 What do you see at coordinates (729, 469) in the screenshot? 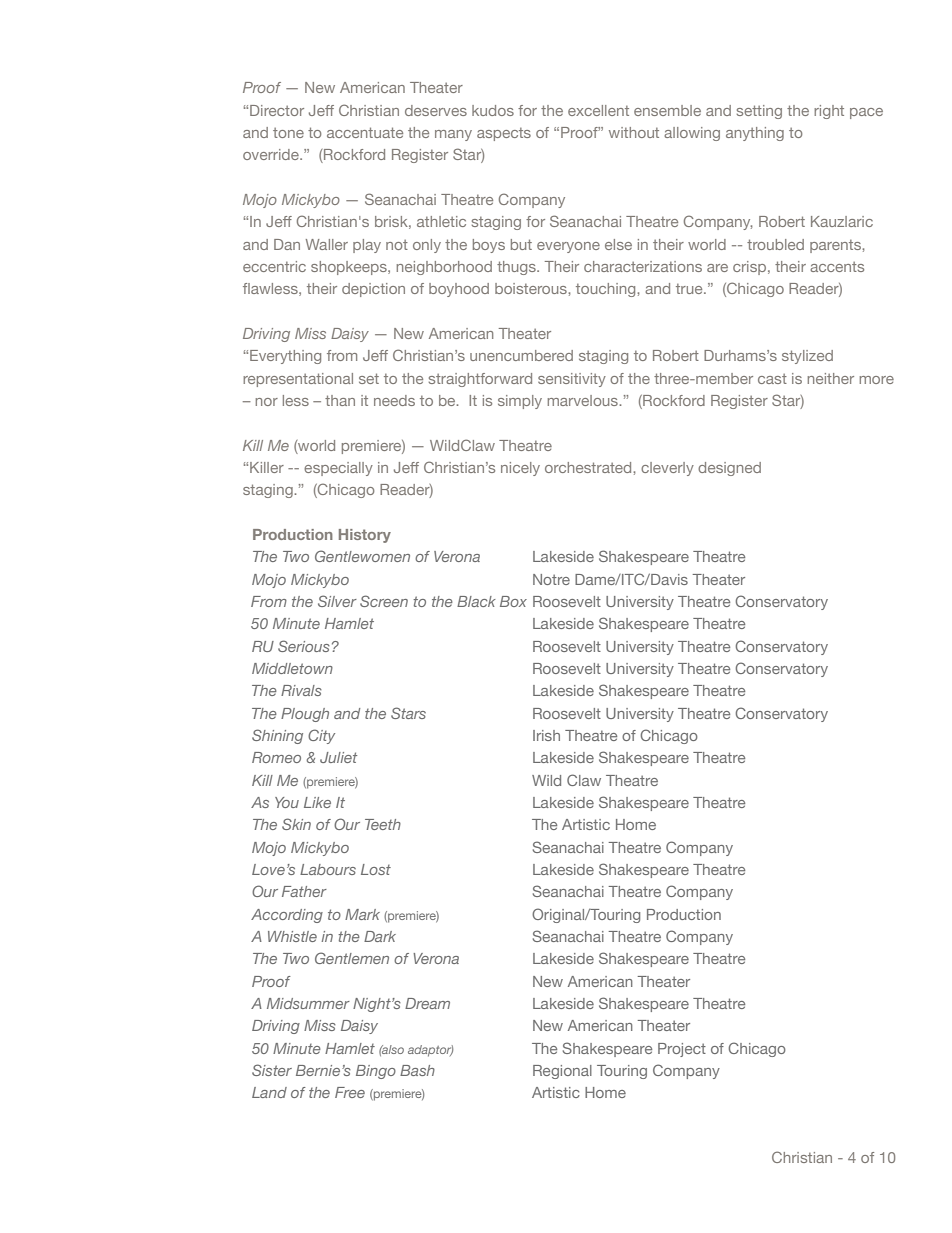
I see `designed` at bounding box center [729, 469].
